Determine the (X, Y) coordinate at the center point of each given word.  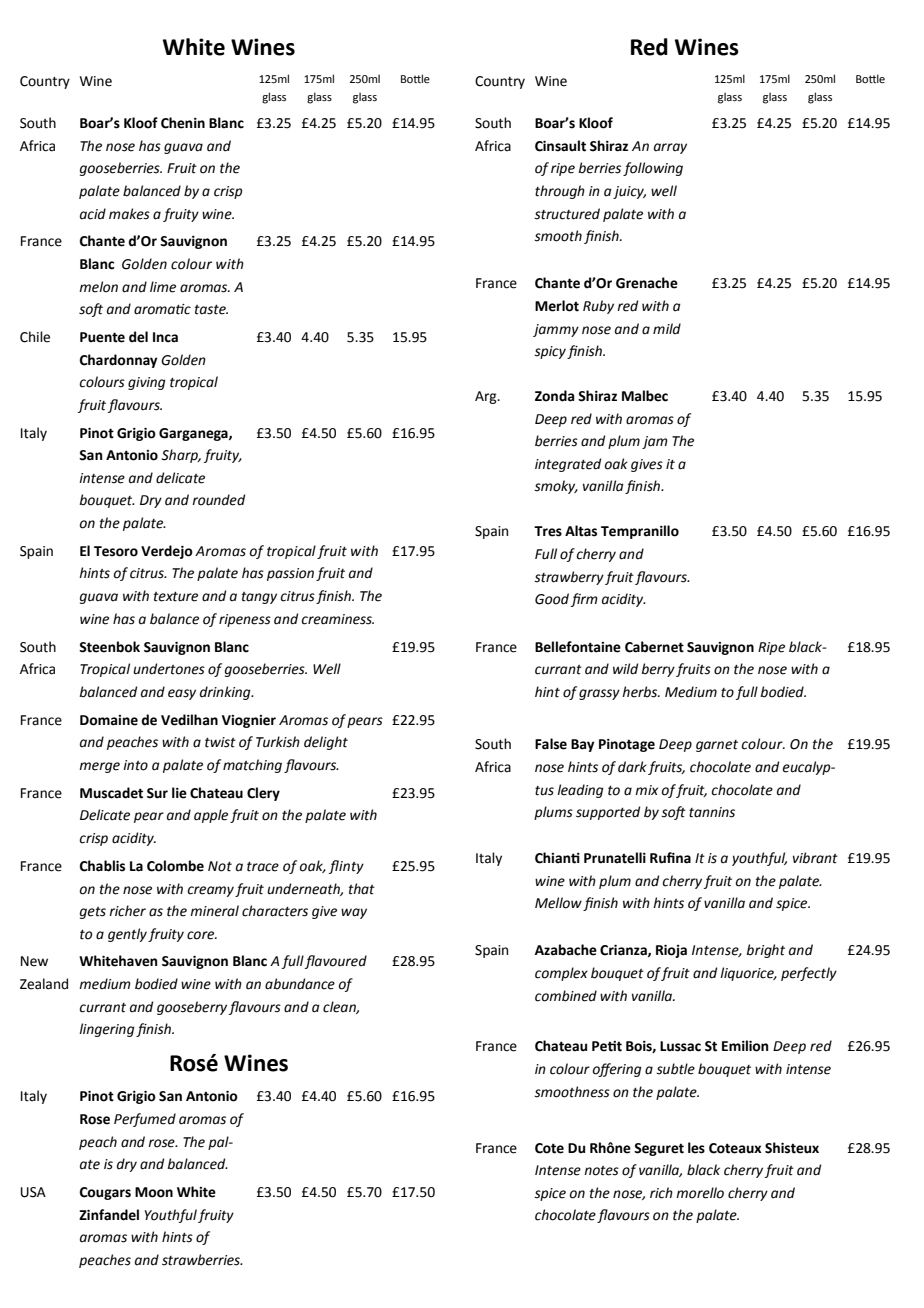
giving (147, 383)
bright (765, 951)
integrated (568, 465)
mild (667, 328)
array (670, 148)
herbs (641, 692)
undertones (169, 669)
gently (127, 935)
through (560, 192)
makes (129, 214)
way (354, 913)
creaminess (337, 619)
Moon (154, 1192)
